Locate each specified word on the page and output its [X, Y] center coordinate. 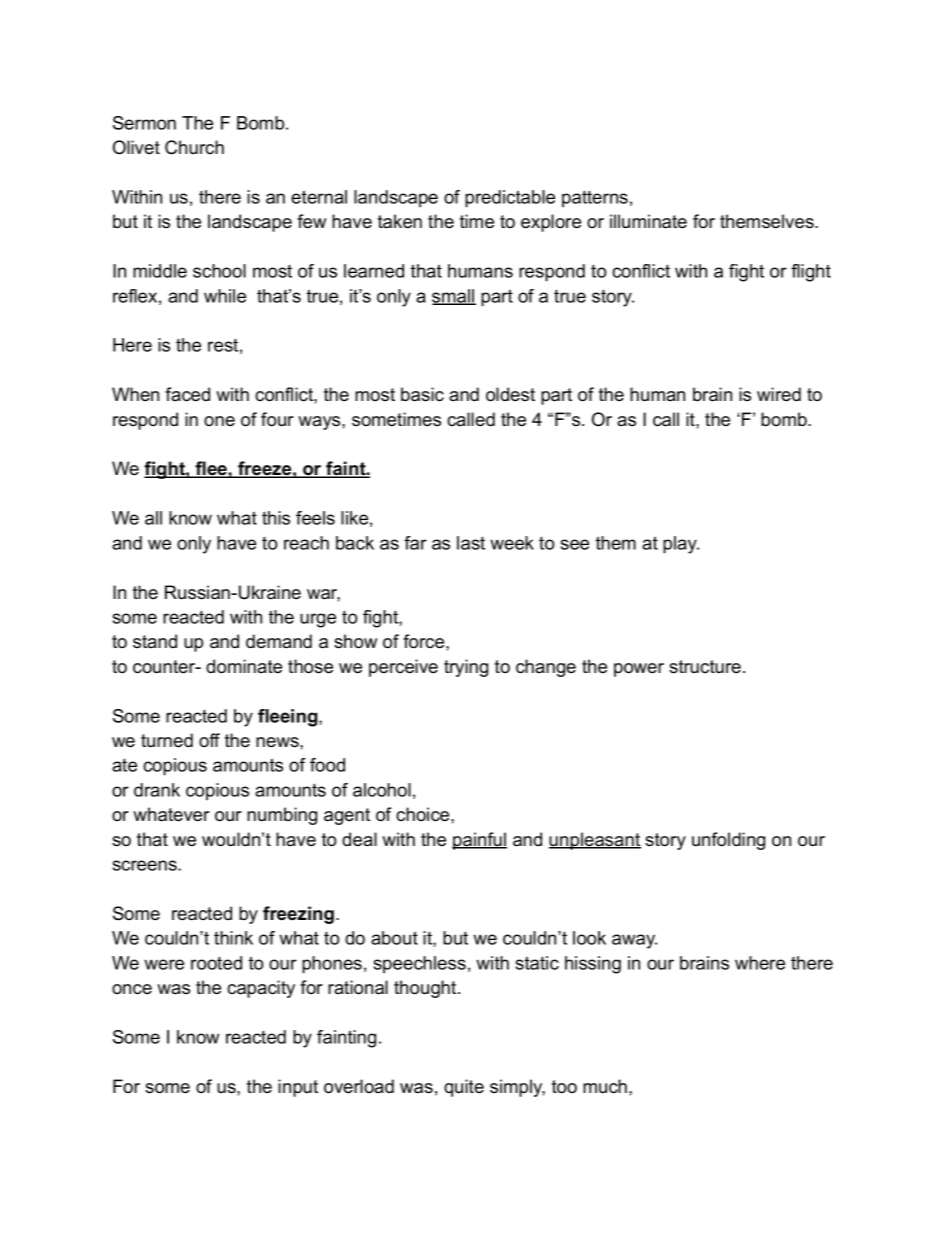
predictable [510, 199]
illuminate [648, 221]
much [605, 1086]
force [425, 641]
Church [194, 147]
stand [155, 641]
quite [464, 1088]
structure [705, 667]
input [298, 1088]
